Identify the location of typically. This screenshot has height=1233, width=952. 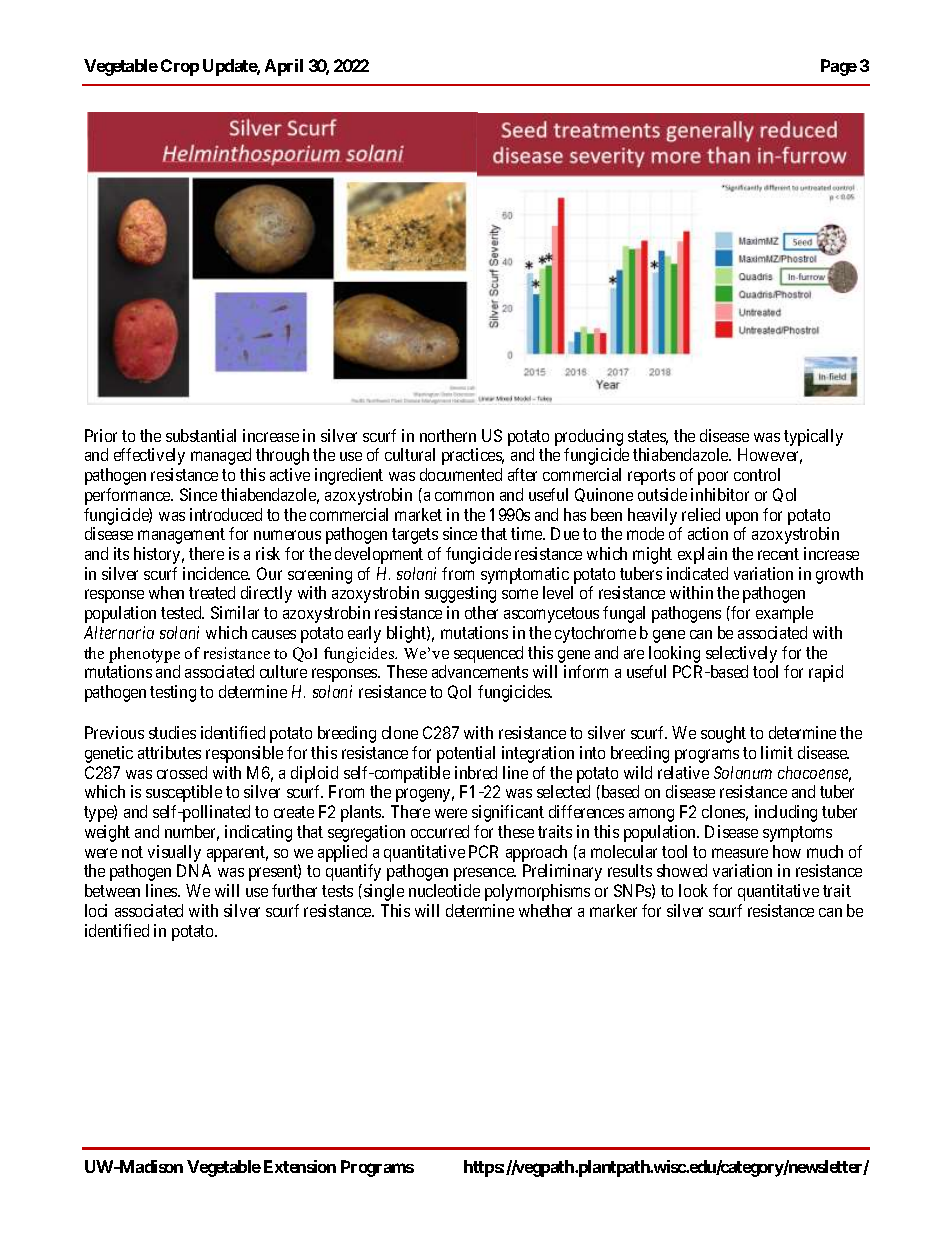
(813, 437).
